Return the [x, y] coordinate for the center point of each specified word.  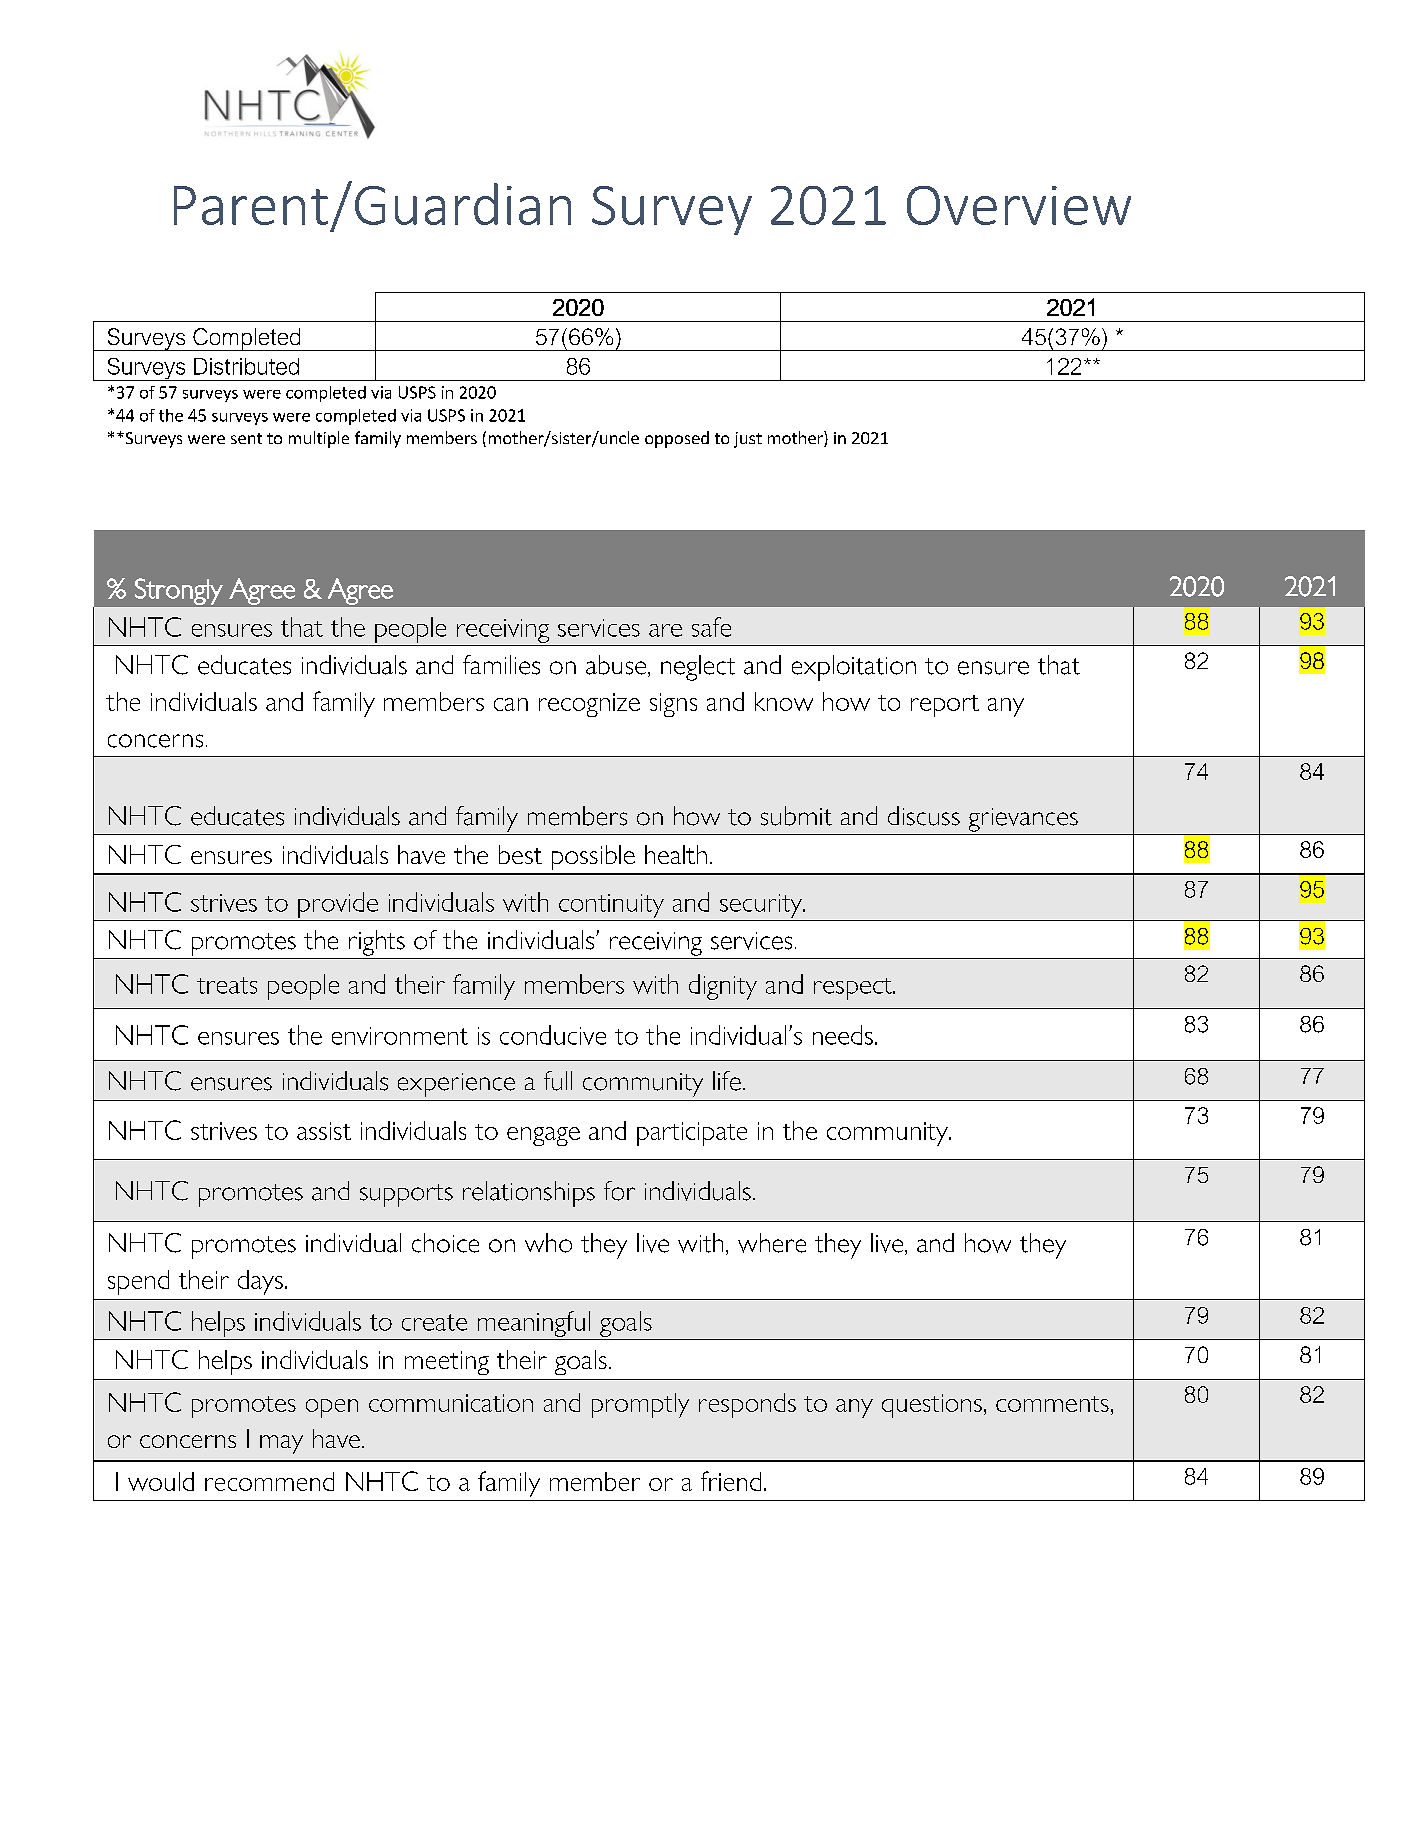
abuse [617, 666]
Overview [1019, 205]
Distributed [246, 366]
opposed [677, 439]
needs [843, 1035]
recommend [269, 1481]
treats [227, 985]
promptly [640, 1405]
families [501, 665]
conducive [553, 1035]
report [945, 706]
